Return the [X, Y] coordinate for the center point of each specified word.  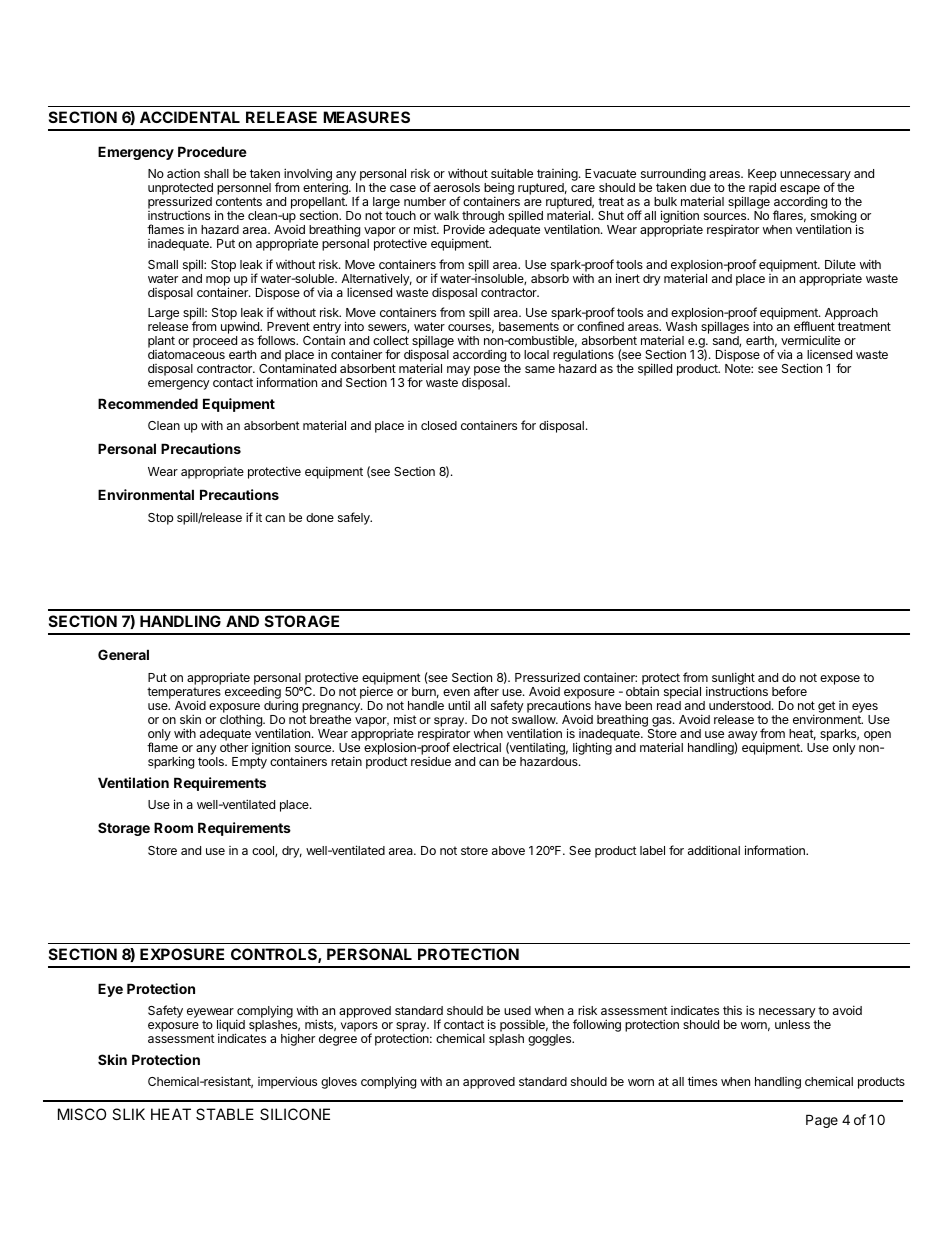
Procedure [212, 151]
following [597, 1025]
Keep [762, 176]
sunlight [733, 680]
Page [822, 1121]
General [123, 654]
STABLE [225, 1114]
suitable [512, 173]
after [486, 691]
